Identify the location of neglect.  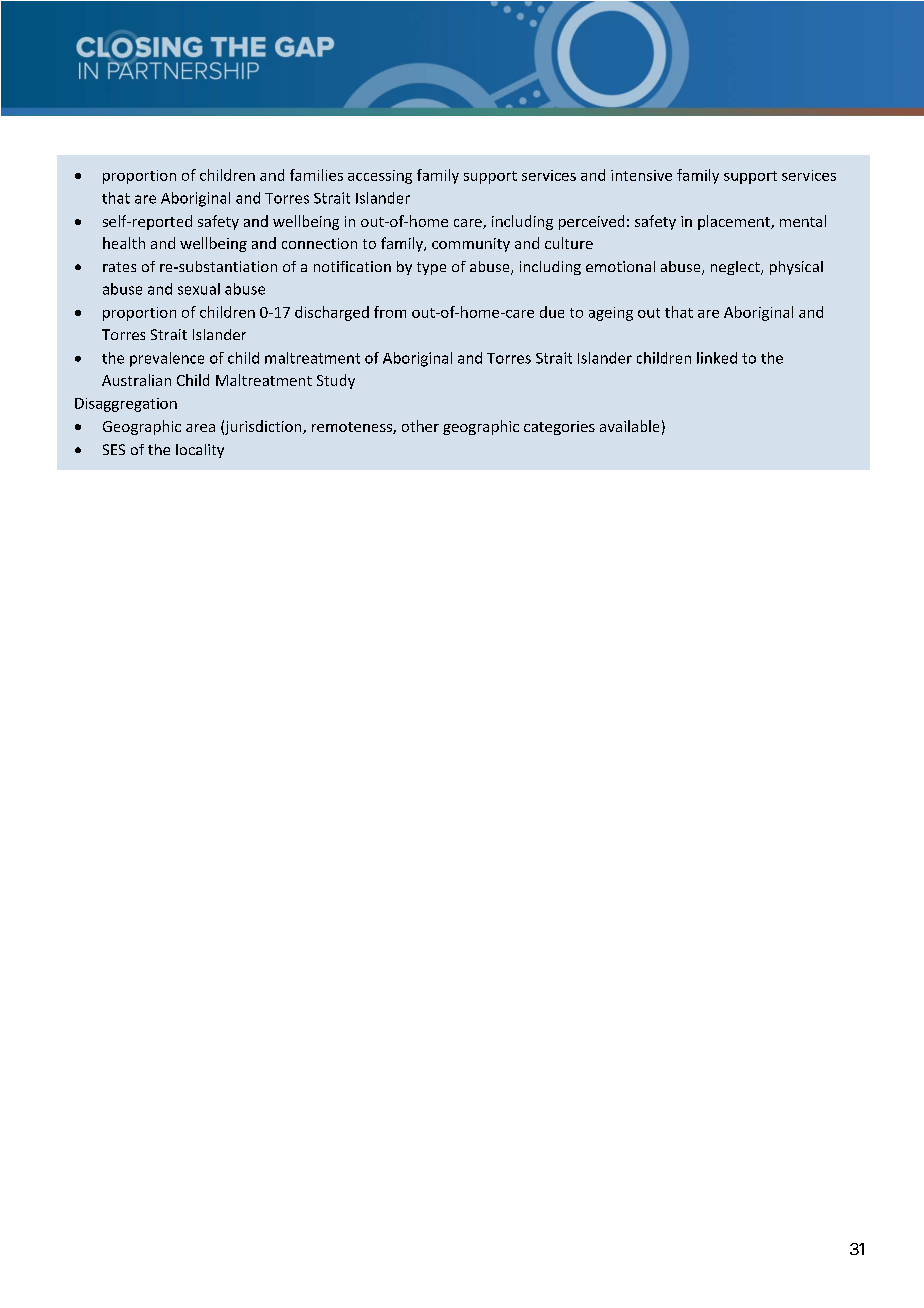
(736, 268).
